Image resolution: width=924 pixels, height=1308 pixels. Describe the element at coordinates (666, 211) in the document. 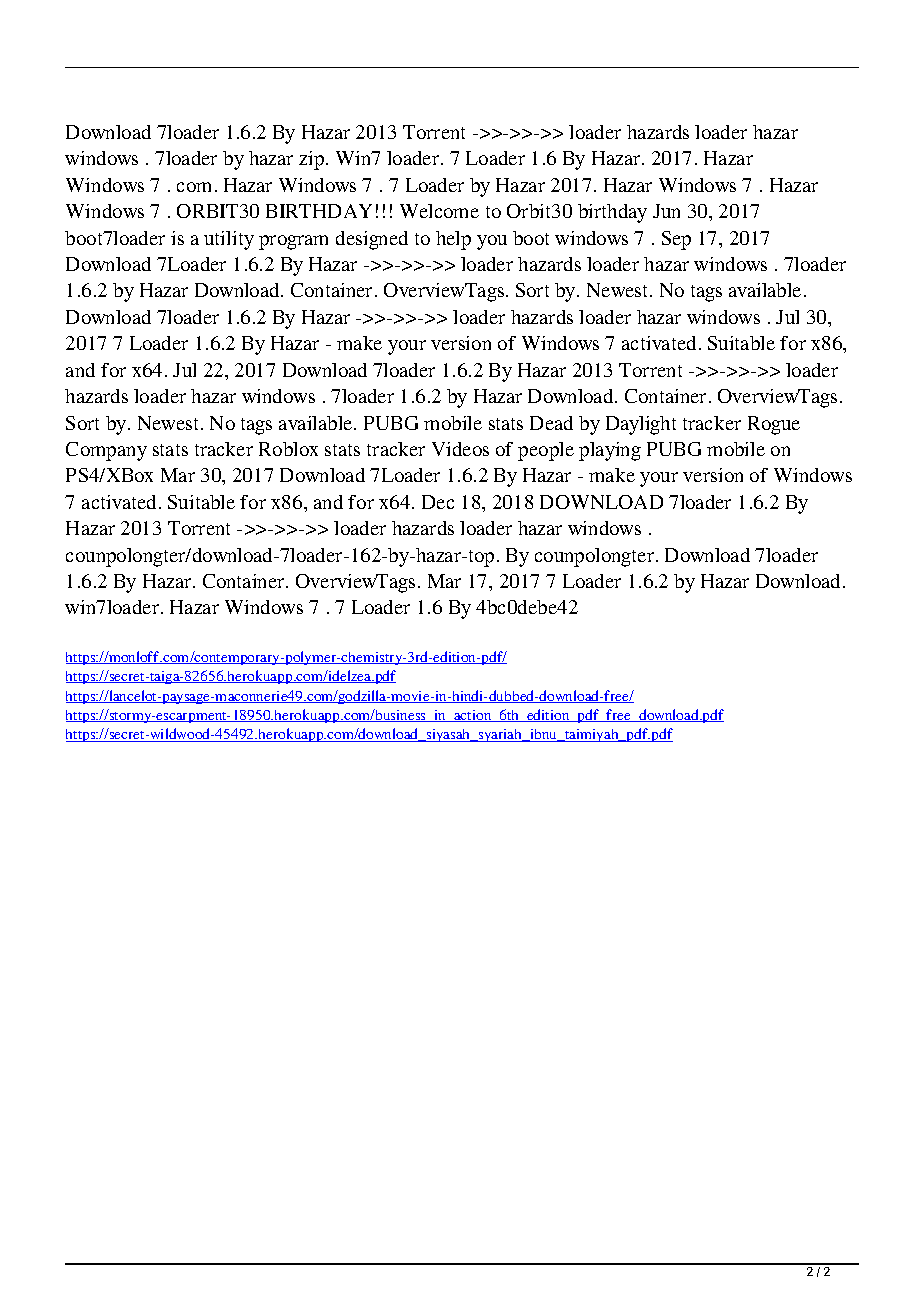

I see `Jun` at that location.
